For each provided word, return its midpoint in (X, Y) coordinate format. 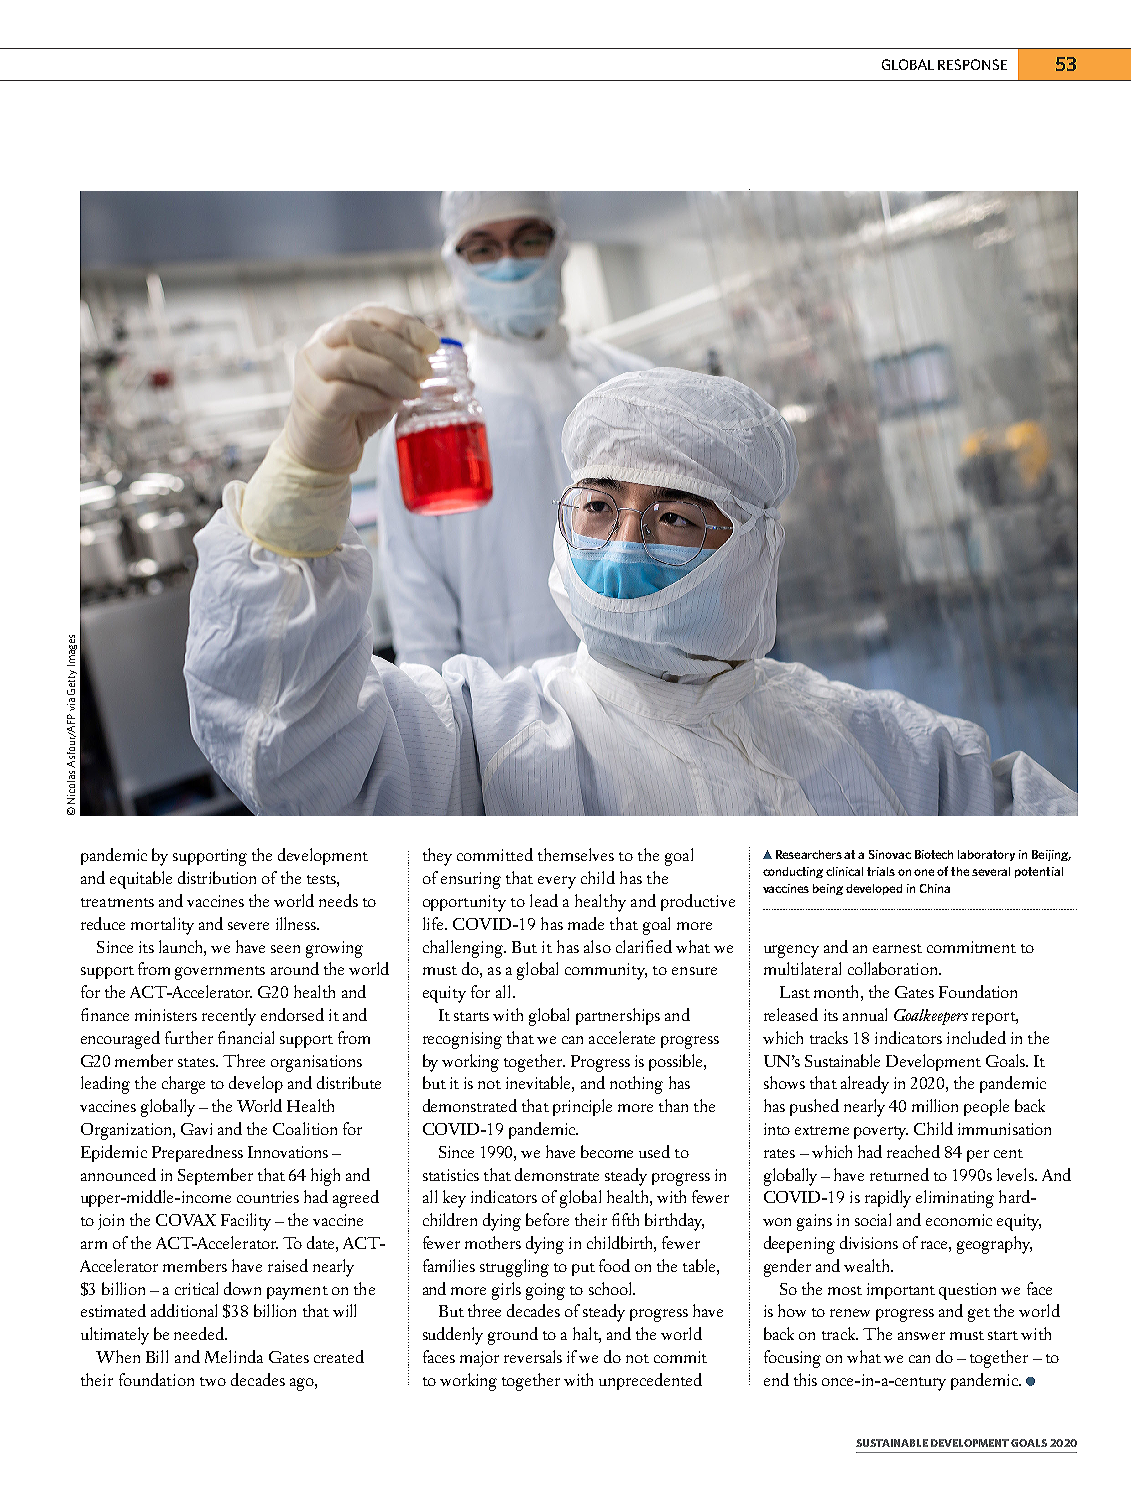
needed (200, 1333)
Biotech (934, 854)
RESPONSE (972, 64)
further (189, 1037)
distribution (217, 877)
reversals (533, 1356)
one (926, 872)
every (557, 882)
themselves (576, 854)
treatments (117, 902)
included (976, 1037)
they (437, 857)
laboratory (986, 855)
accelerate (622, 1037)
